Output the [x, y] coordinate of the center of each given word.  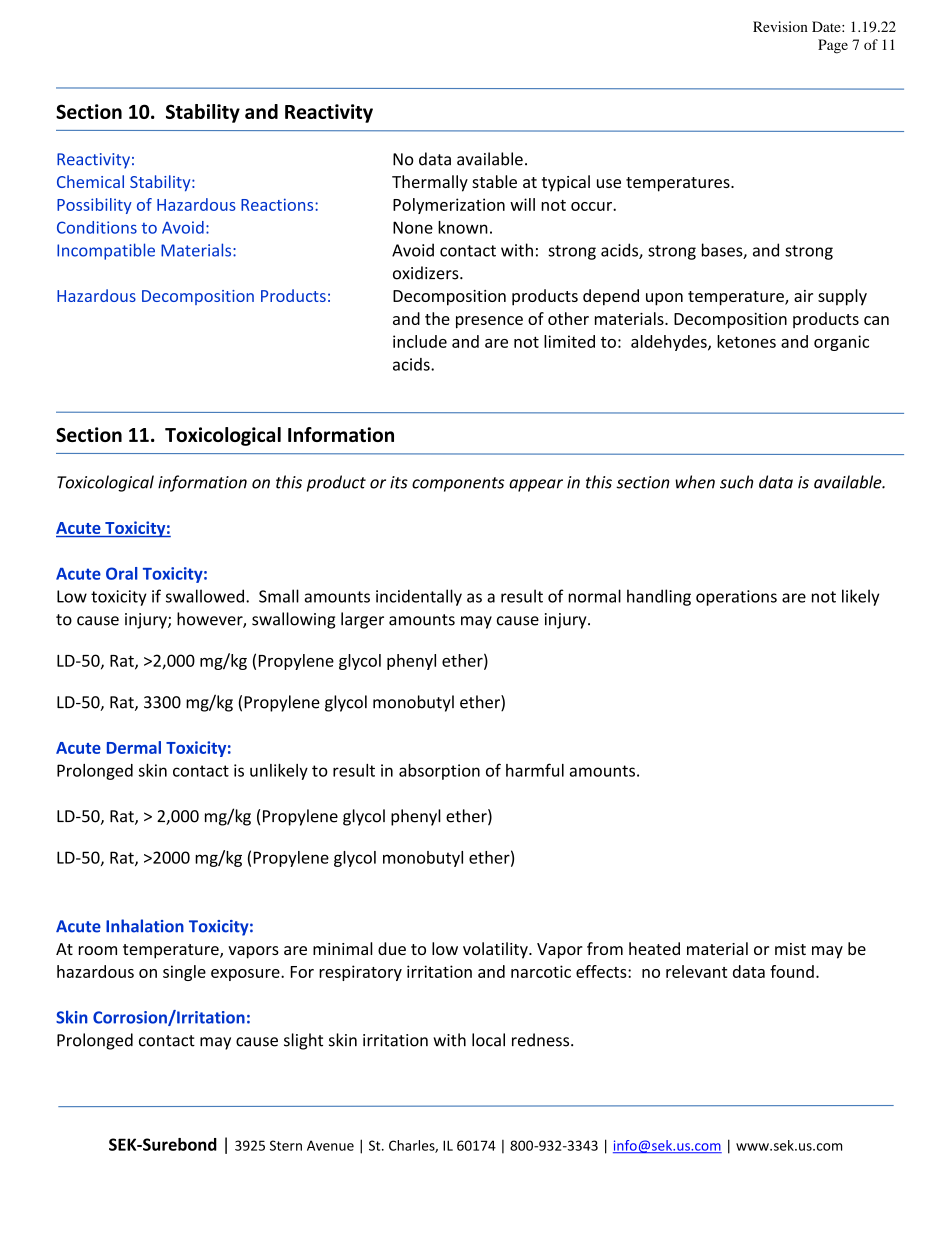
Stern [286, 1145]
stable [494, 181]
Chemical [90, 181]
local [488, 1040]
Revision [780, 26]
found [792, 971]
